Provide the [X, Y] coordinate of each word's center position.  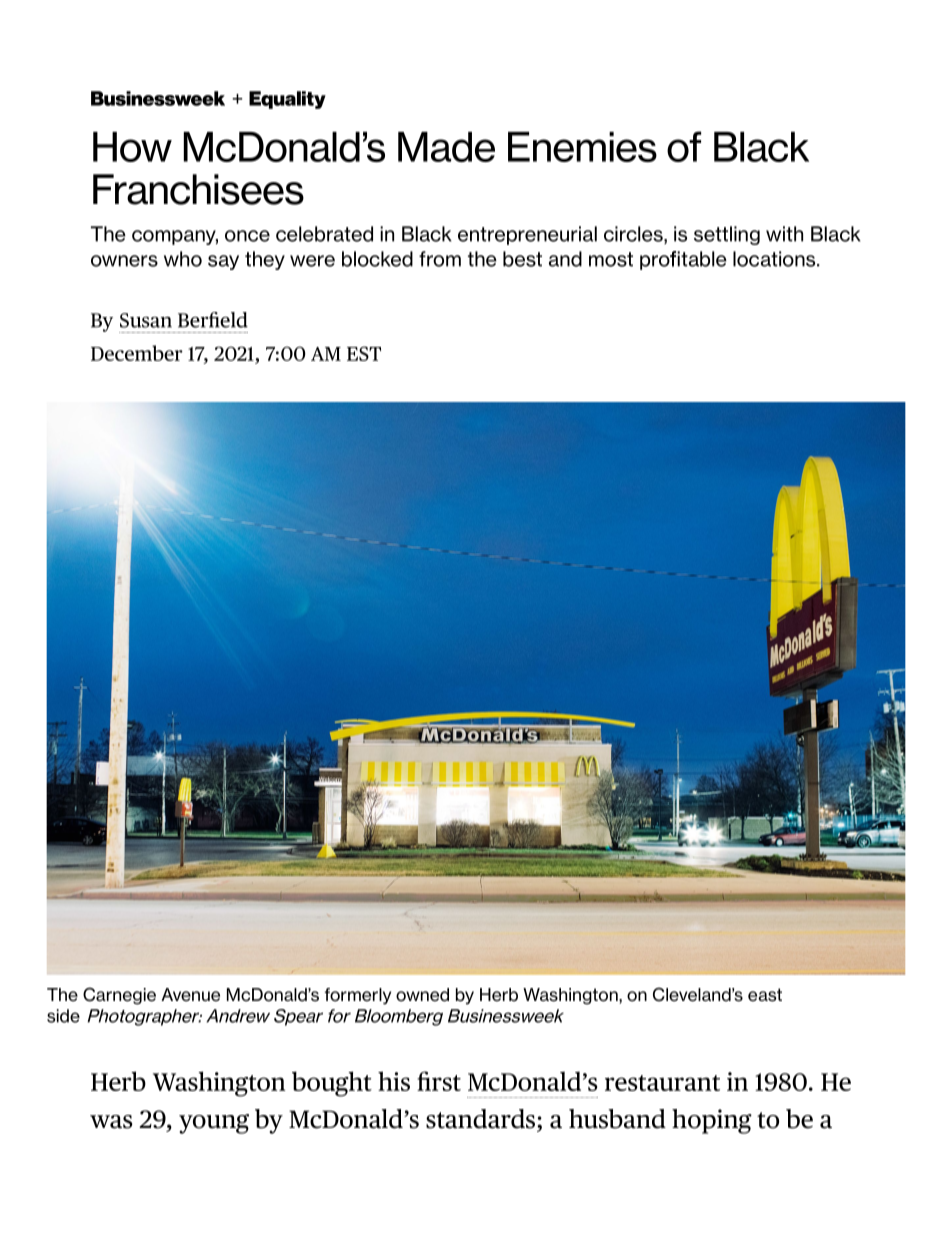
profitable [683, 260]
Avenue [190, 995]
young [214, 1124]
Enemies [582, 147]
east [765, 995]
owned [422, 995]
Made [446, 147]
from [440, 259]
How [132, 147]
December [137, 353]
